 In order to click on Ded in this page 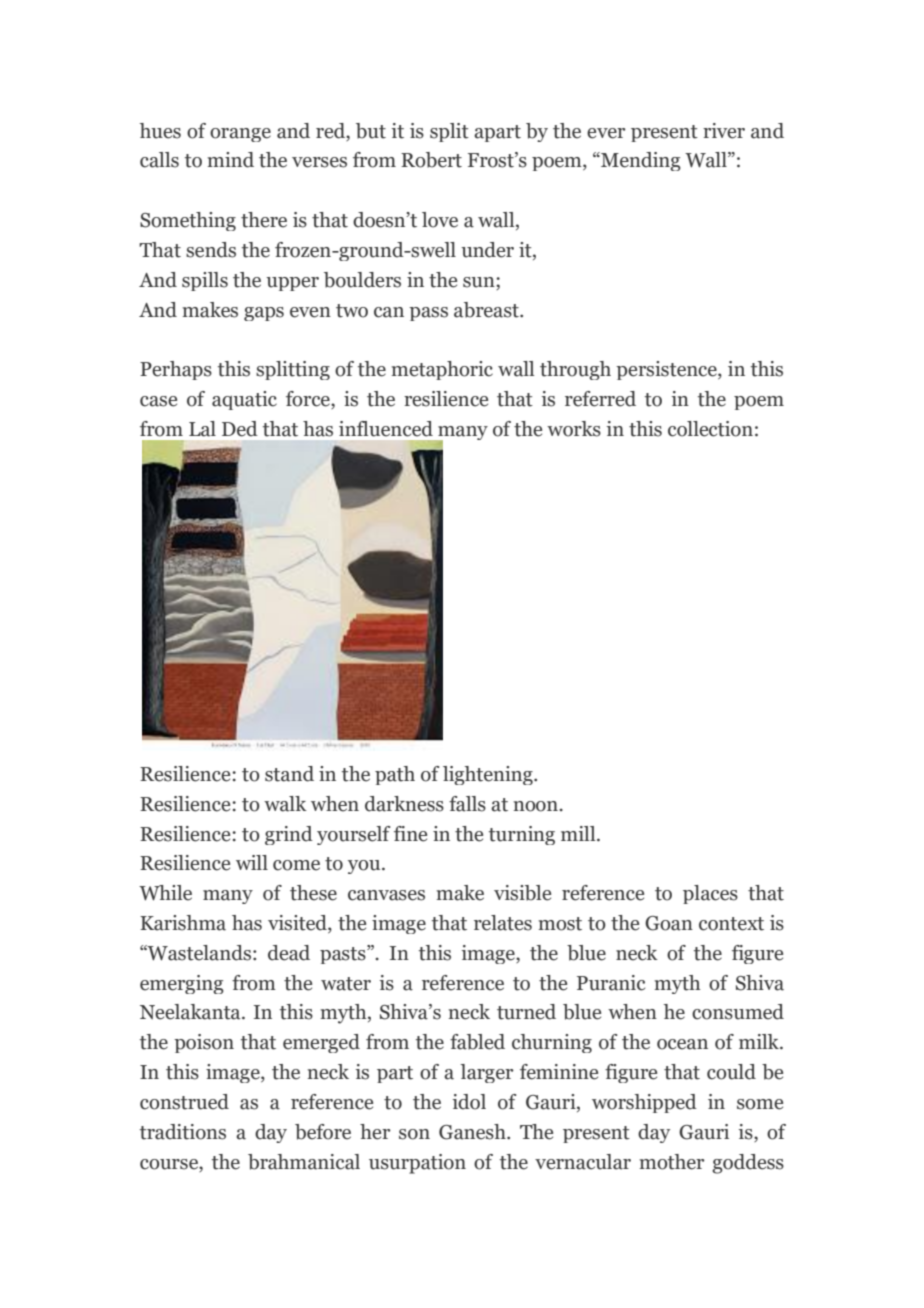, I will do `click(240, 429)`.
